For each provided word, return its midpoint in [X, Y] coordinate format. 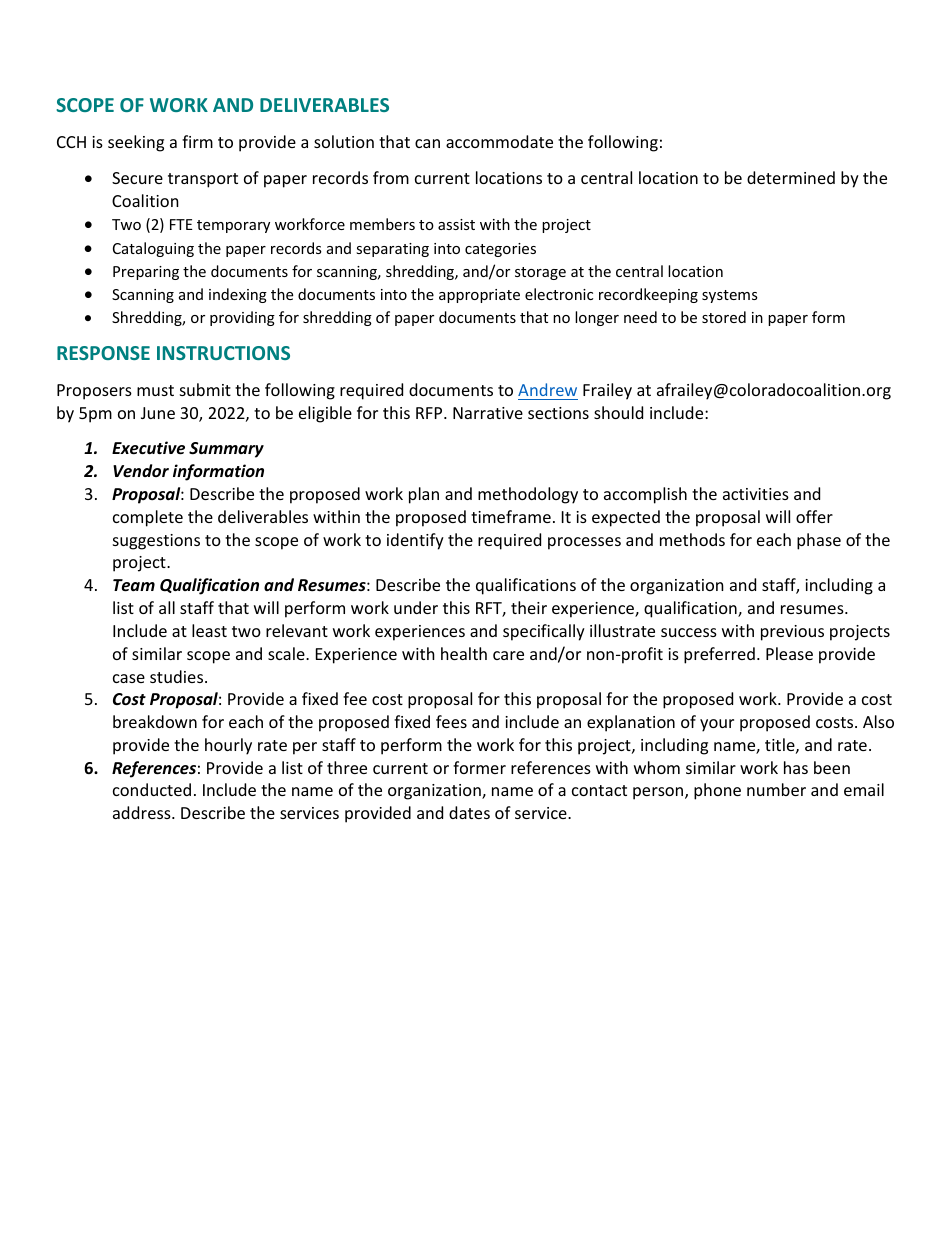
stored [724, 317]
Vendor [141, 470]
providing [242, 318]
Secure [137, 178]
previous [792, 633]
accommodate [499, 141]
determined [791, 177]
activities [756, 494]
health [464, 653]
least [209, 630]
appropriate [479, 296]
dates [469, 812]
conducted [152, 789]
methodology [528, 495]
